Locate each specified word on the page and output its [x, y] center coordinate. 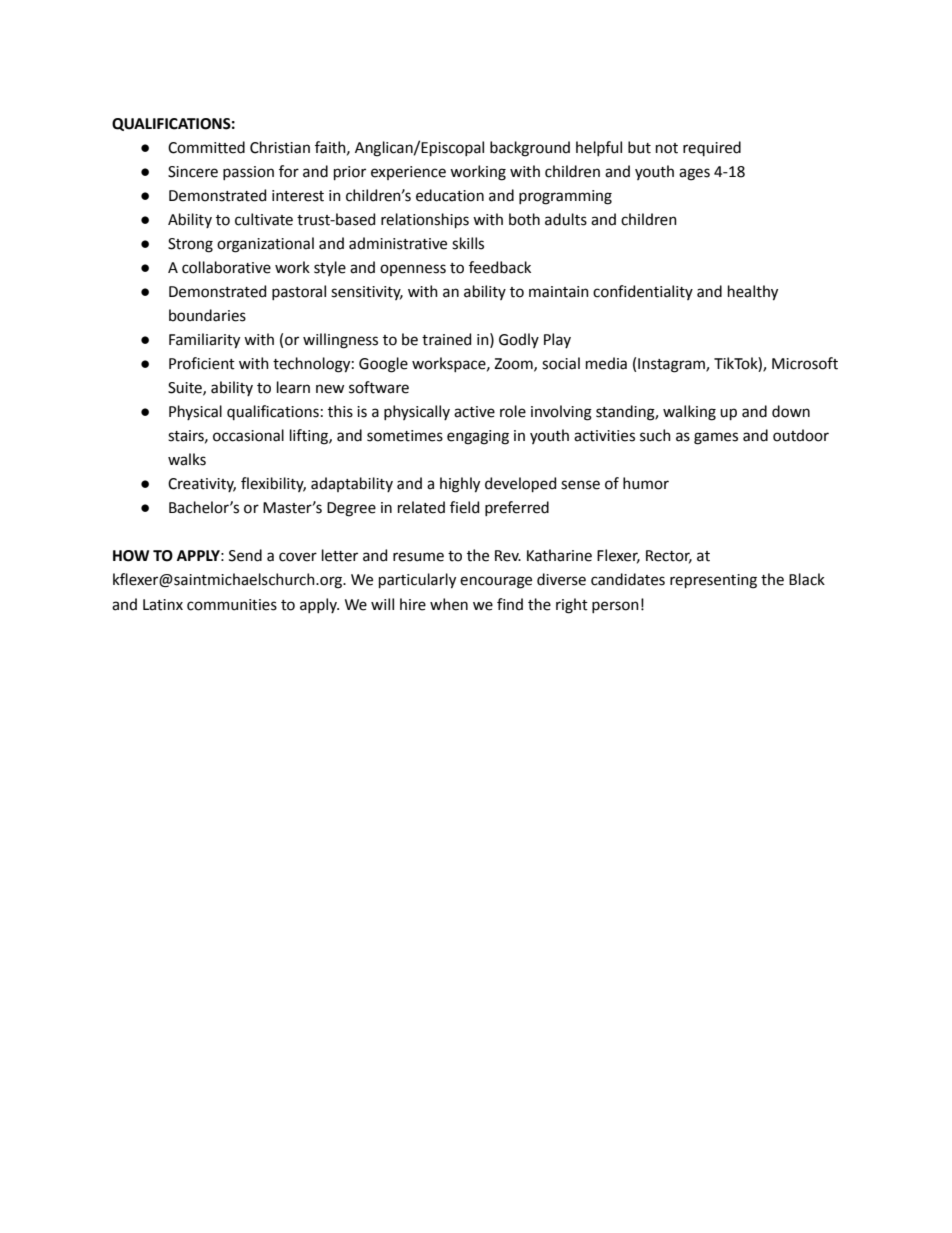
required [712, 148]
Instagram [672, 365]
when [449, 604]
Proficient [202, 363]
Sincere [193, 172]
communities [232, 605]
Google [383, 365]
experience [408, 173]
